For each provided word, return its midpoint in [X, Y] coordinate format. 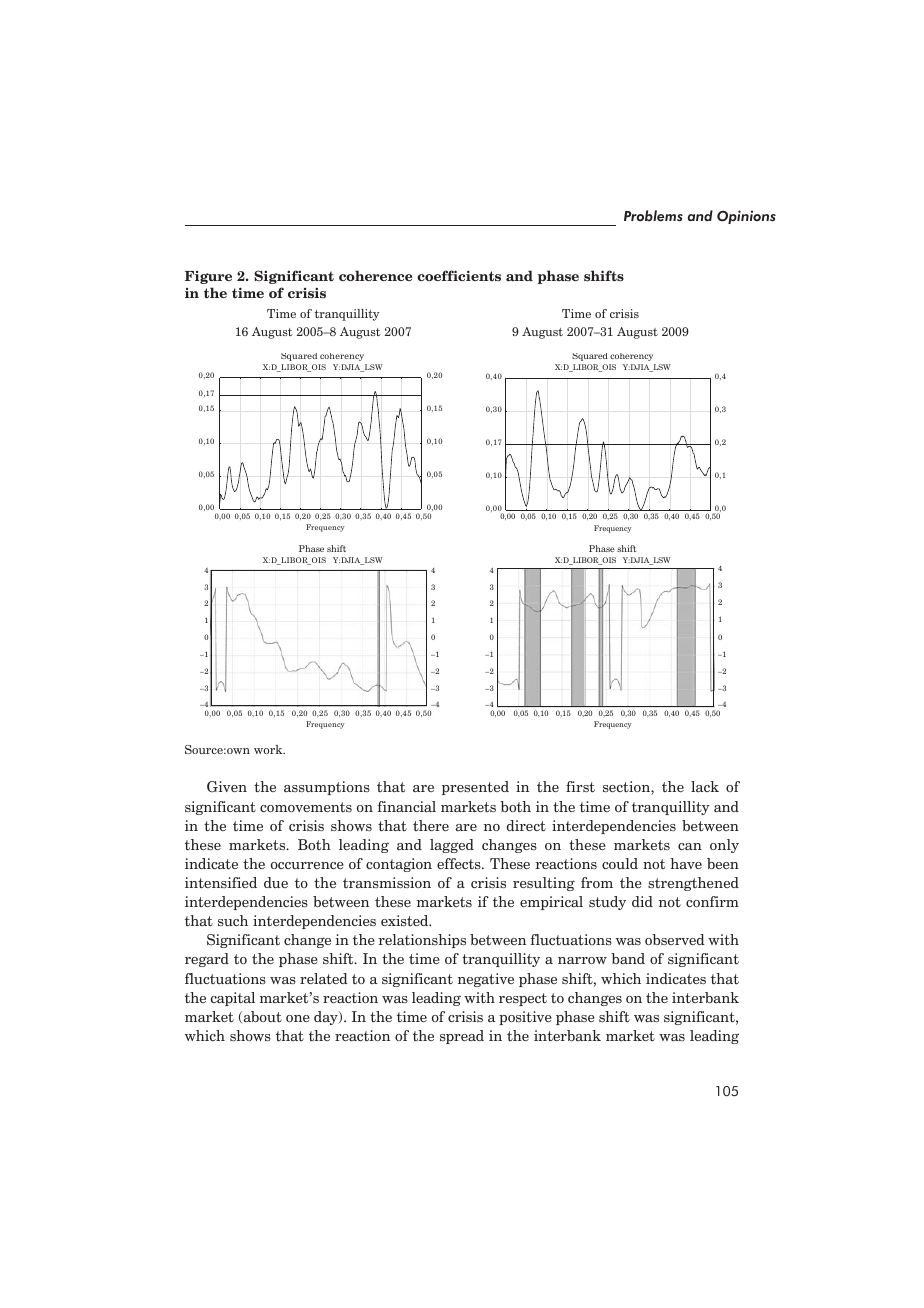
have [686, 863]
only [724, 846]
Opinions [746, 217]
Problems [653, 216]
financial [406, 806]
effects [460, 863]
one [298, 1018]
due [276, 882]
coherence [375, 275]
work [269, 749]
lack [705, 786]
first [580, 787]
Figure [208, 277]
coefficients [459, 275]
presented [475, 788]
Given [227, 787]
